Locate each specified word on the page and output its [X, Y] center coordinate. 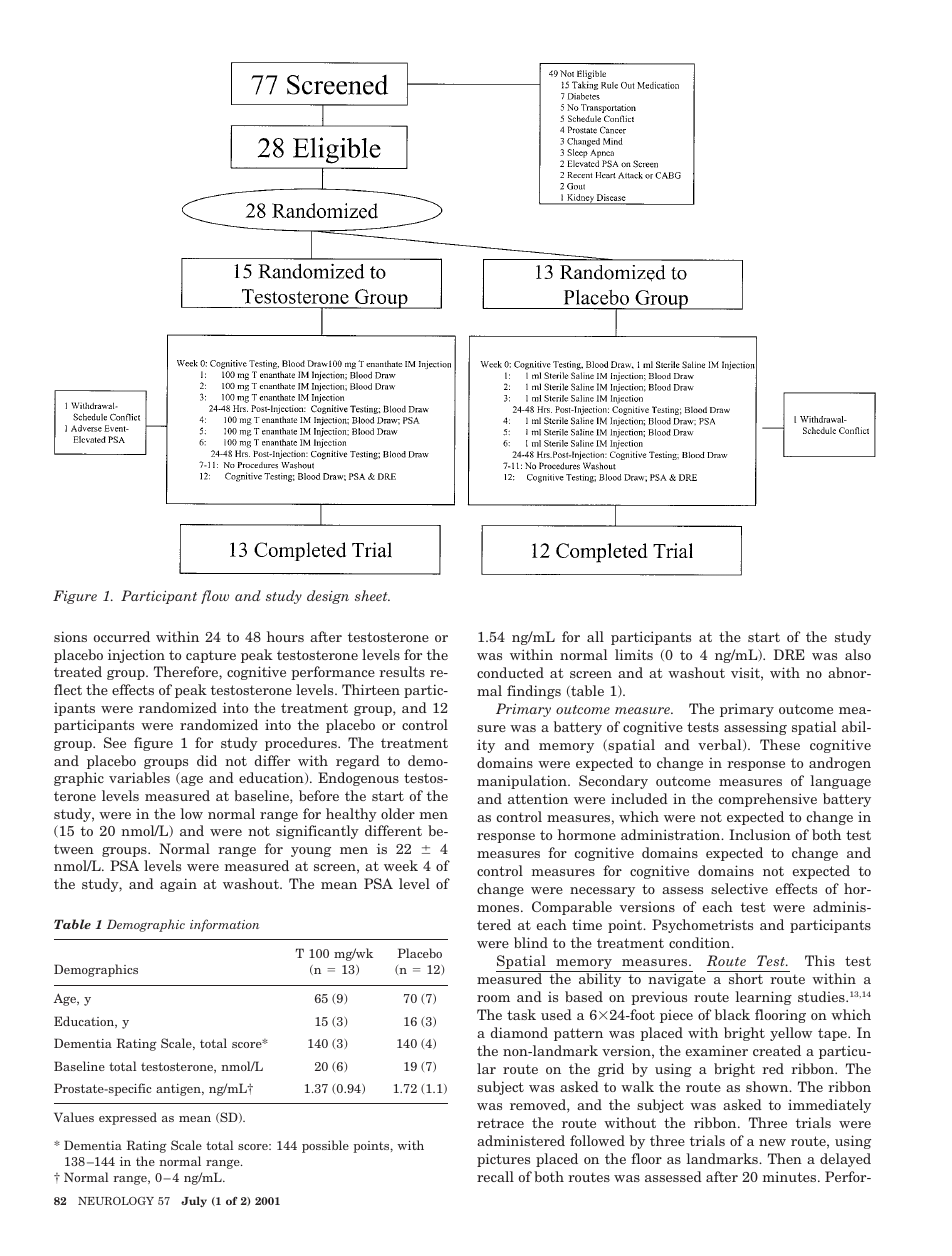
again [178, 885]
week [401, 865]
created [777, 1050]
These [780, 744]
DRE [789, 654]
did [207, 760]
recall [495, 1176]
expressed [128, 1118]
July [194, 1201]
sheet [372, 595]
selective [739, 888]
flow [215, 597]
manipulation [523, 782]
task [521, 1014]
